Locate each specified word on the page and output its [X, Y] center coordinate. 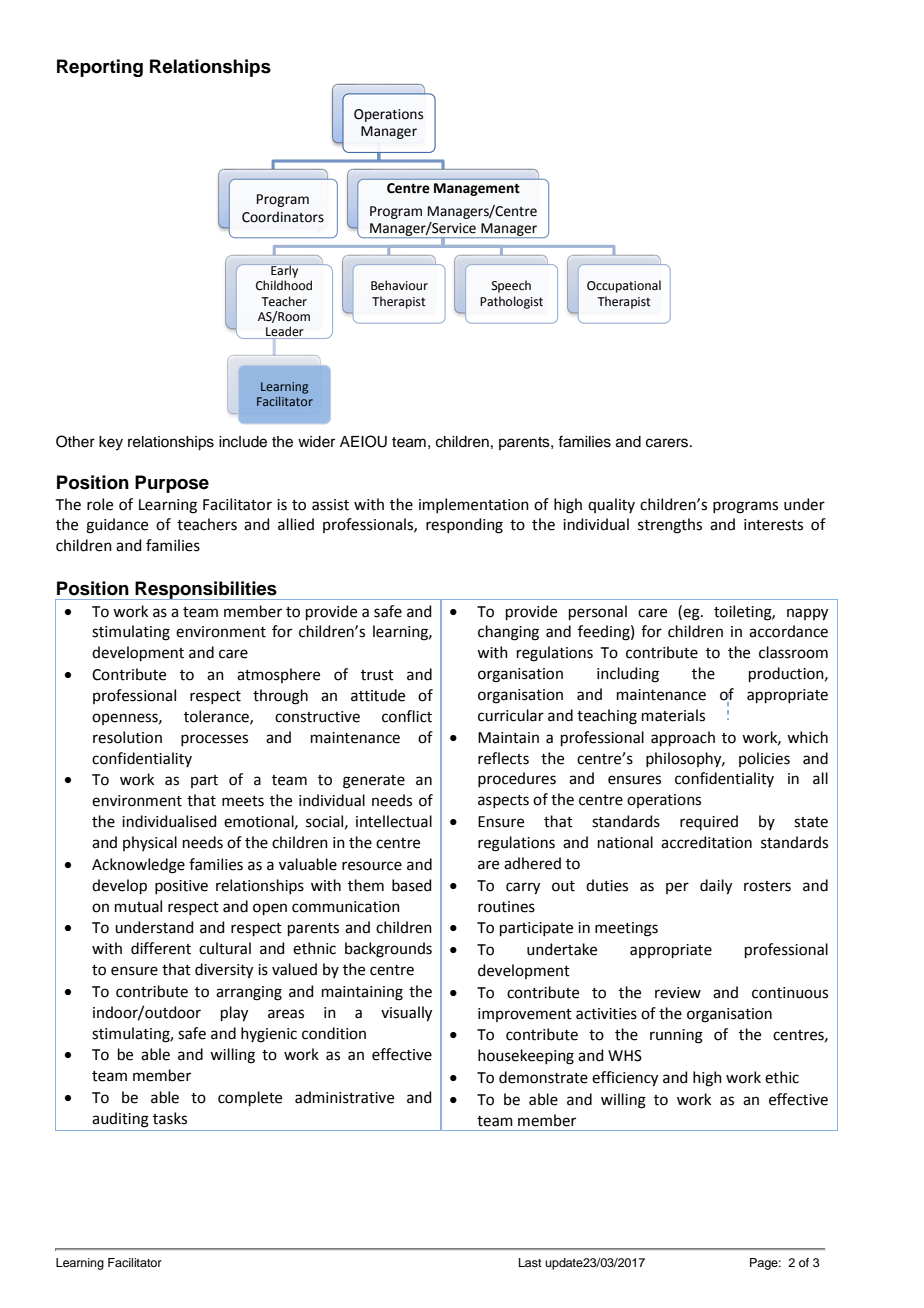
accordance [788, 631]
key [111, 443]
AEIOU [363, 441]
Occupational [624, 286]
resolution [127, 737]
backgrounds [388, 950]
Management [477, 189]
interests [773, 525]
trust [377, 675]
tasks [170, 1118]
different [161, 948]
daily [716, 887]
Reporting [100, 68]
